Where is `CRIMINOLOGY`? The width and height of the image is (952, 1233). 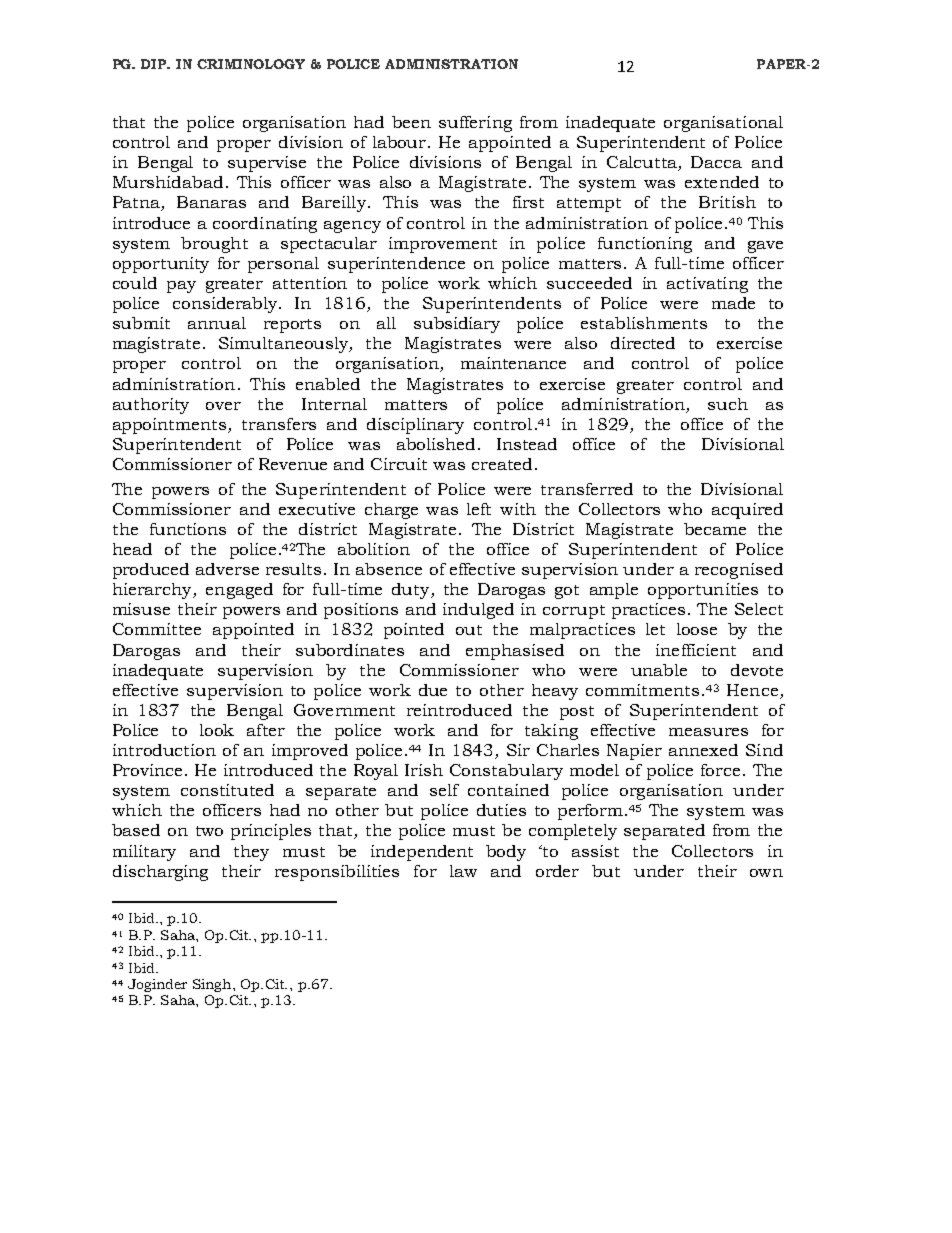 CRIMINOLOGY is located at coordinates (251, 64).
